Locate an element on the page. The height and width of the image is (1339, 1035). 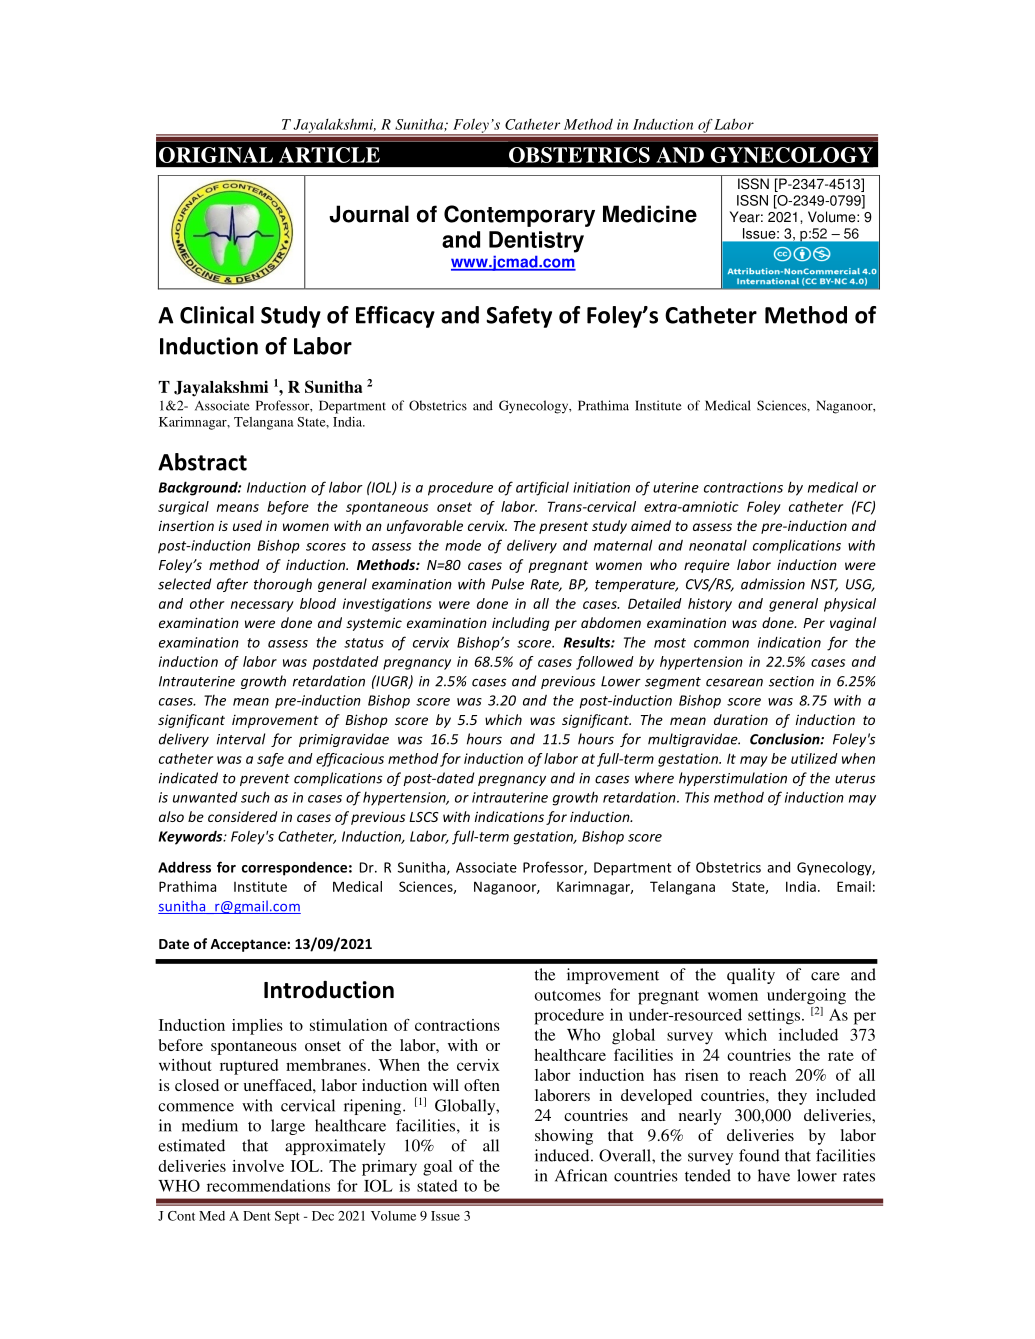
recommendations is located at coordinates (268, 1185).
